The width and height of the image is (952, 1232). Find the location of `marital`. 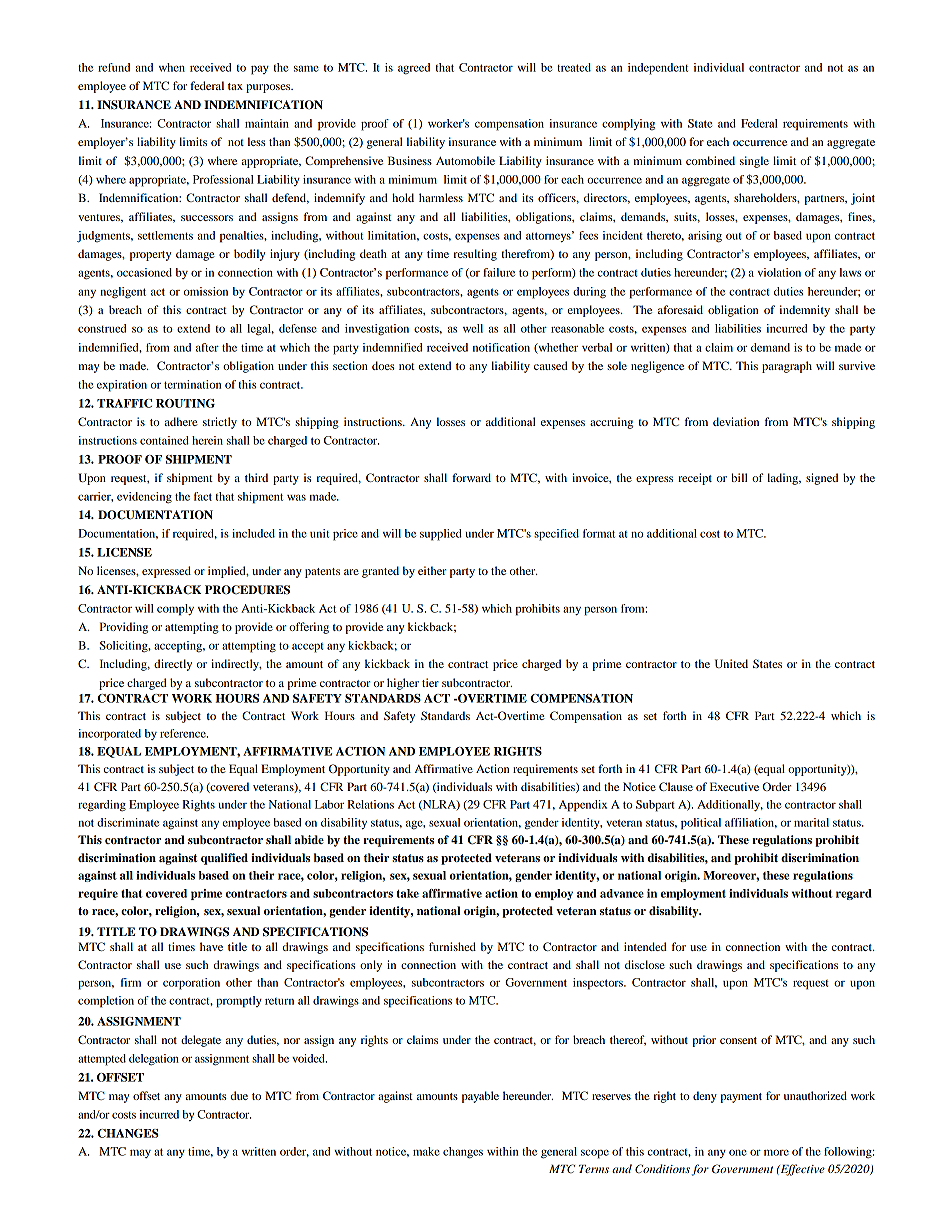

marital is located at coordinates (811, 822).
